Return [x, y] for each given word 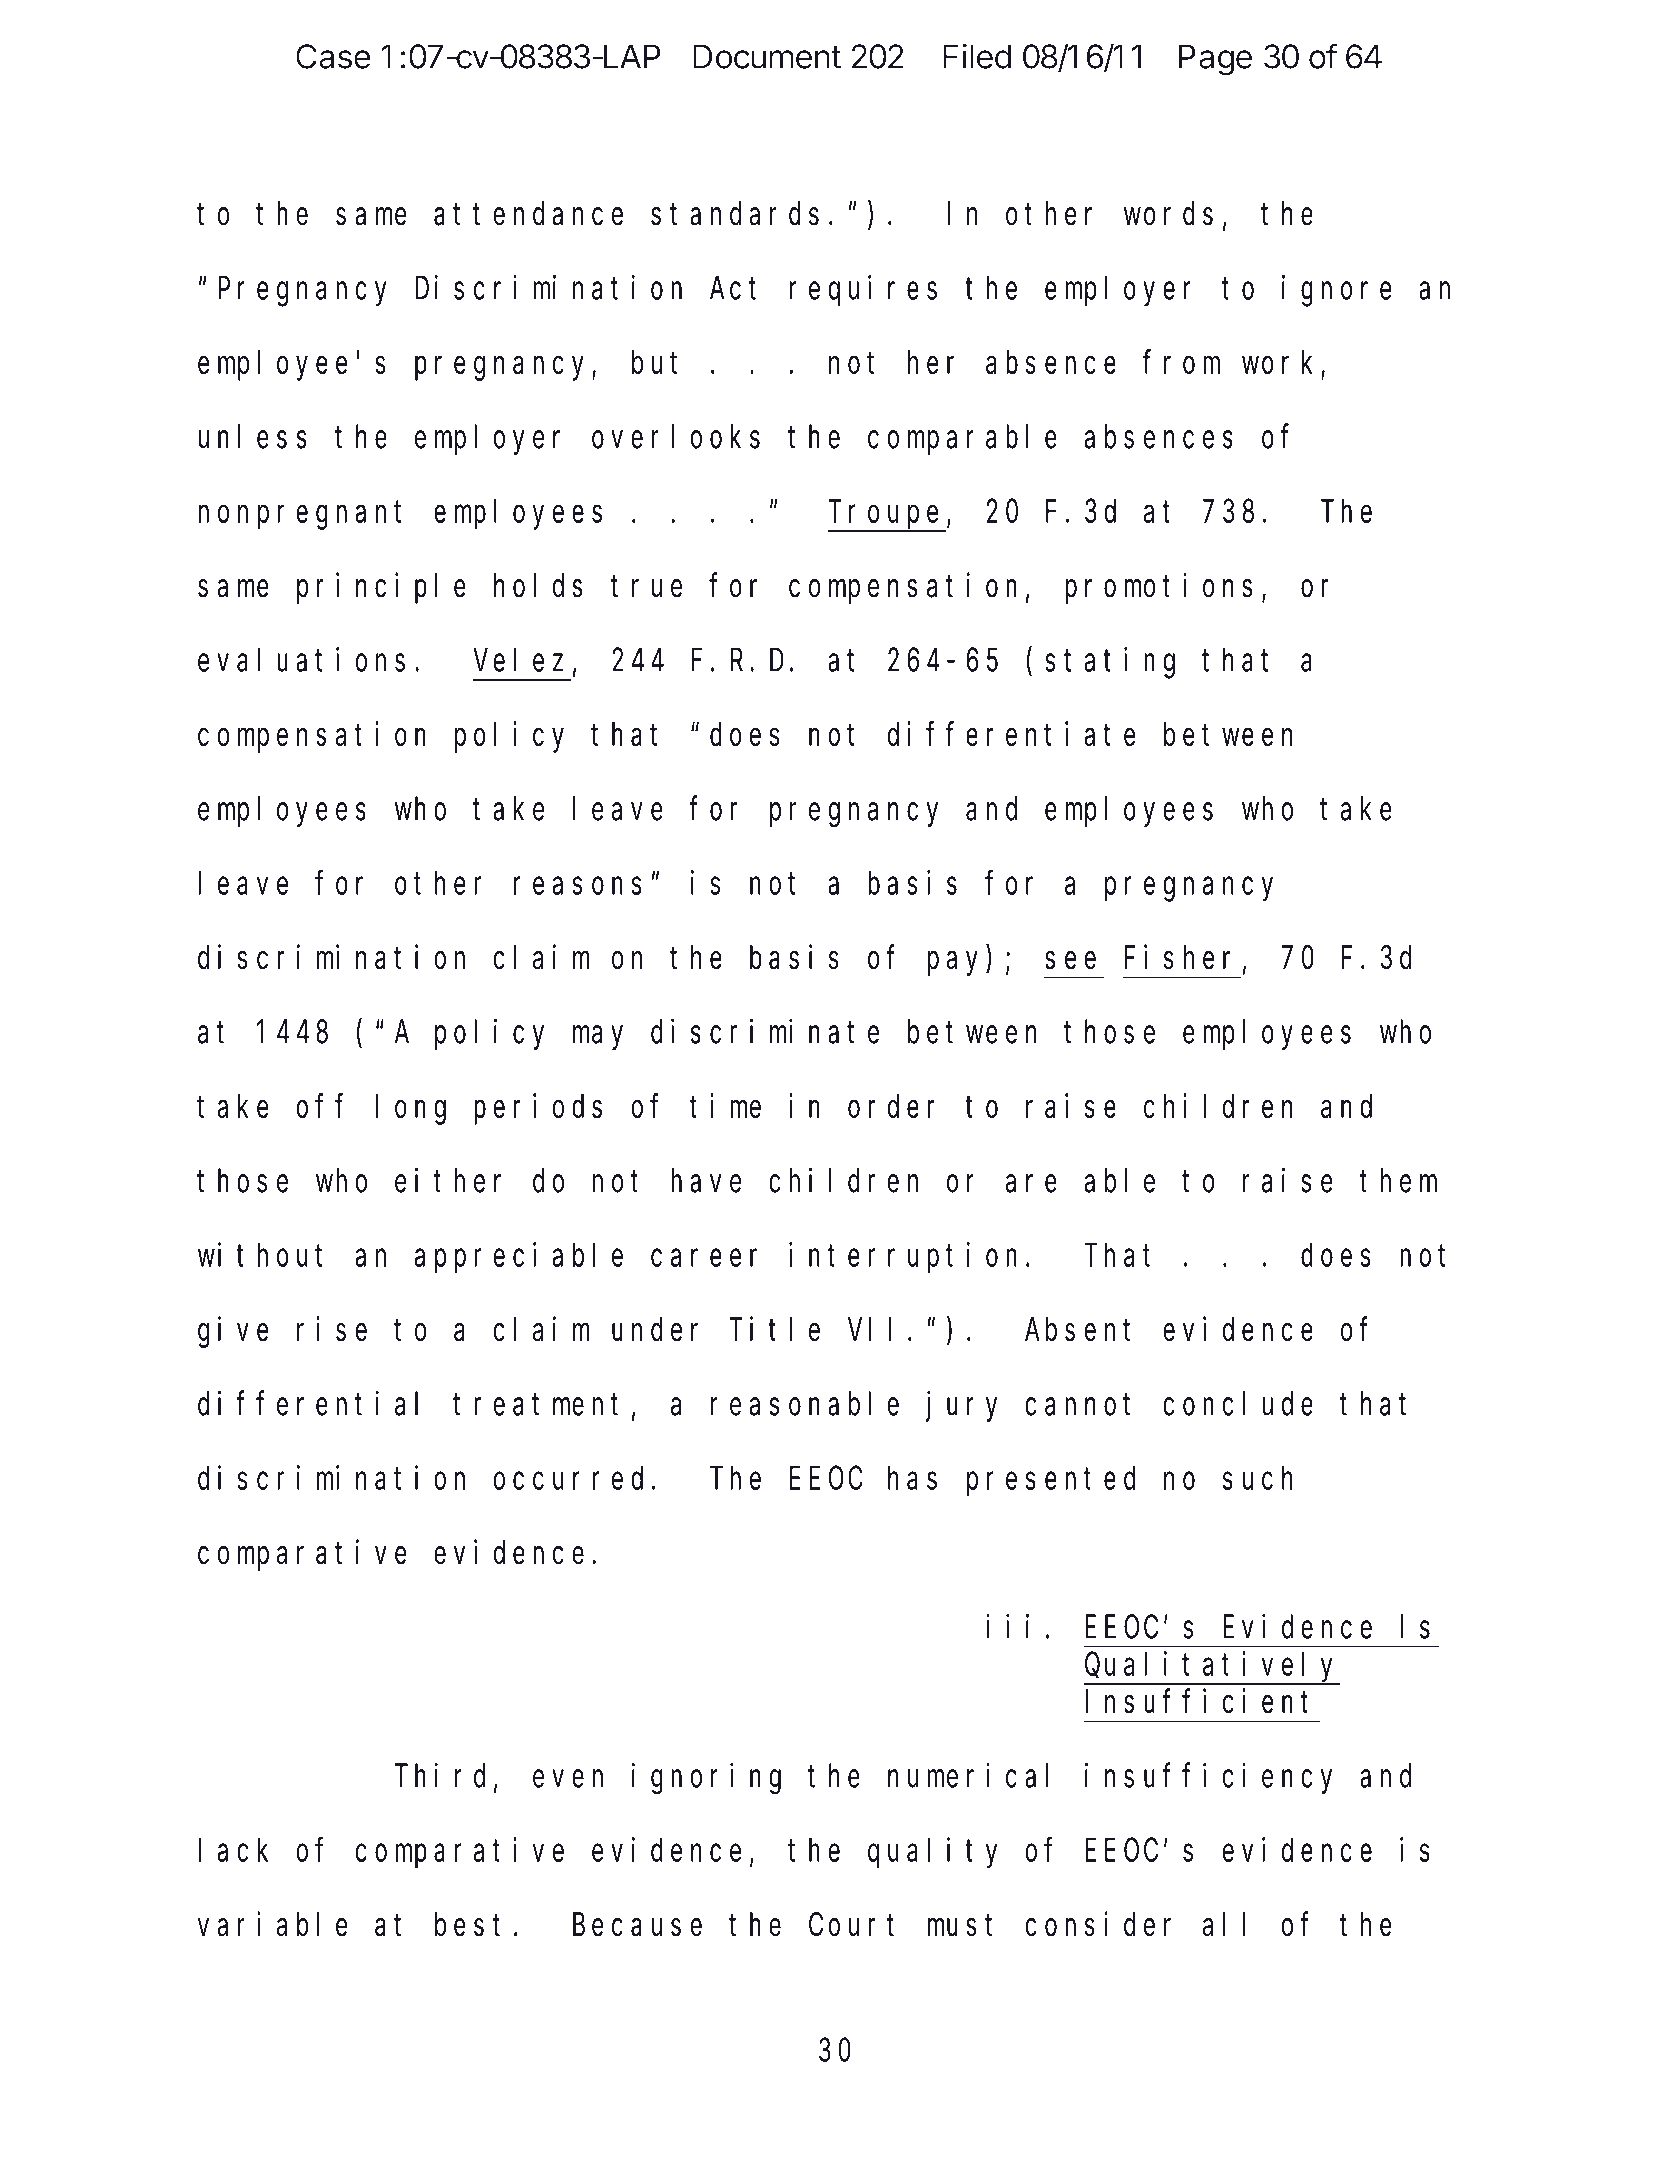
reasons [578, 886]
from [1181, 362]
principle [381, 588]
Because [637, 1926]
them [1398, 1181]
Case [333, 56]
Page [1215, 60]
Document [767, 56]
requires [863, 290]
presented [1051, 1482]
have [706, 1181]
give [233, 1332]
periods [538, 1109]
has [912, 1478]
